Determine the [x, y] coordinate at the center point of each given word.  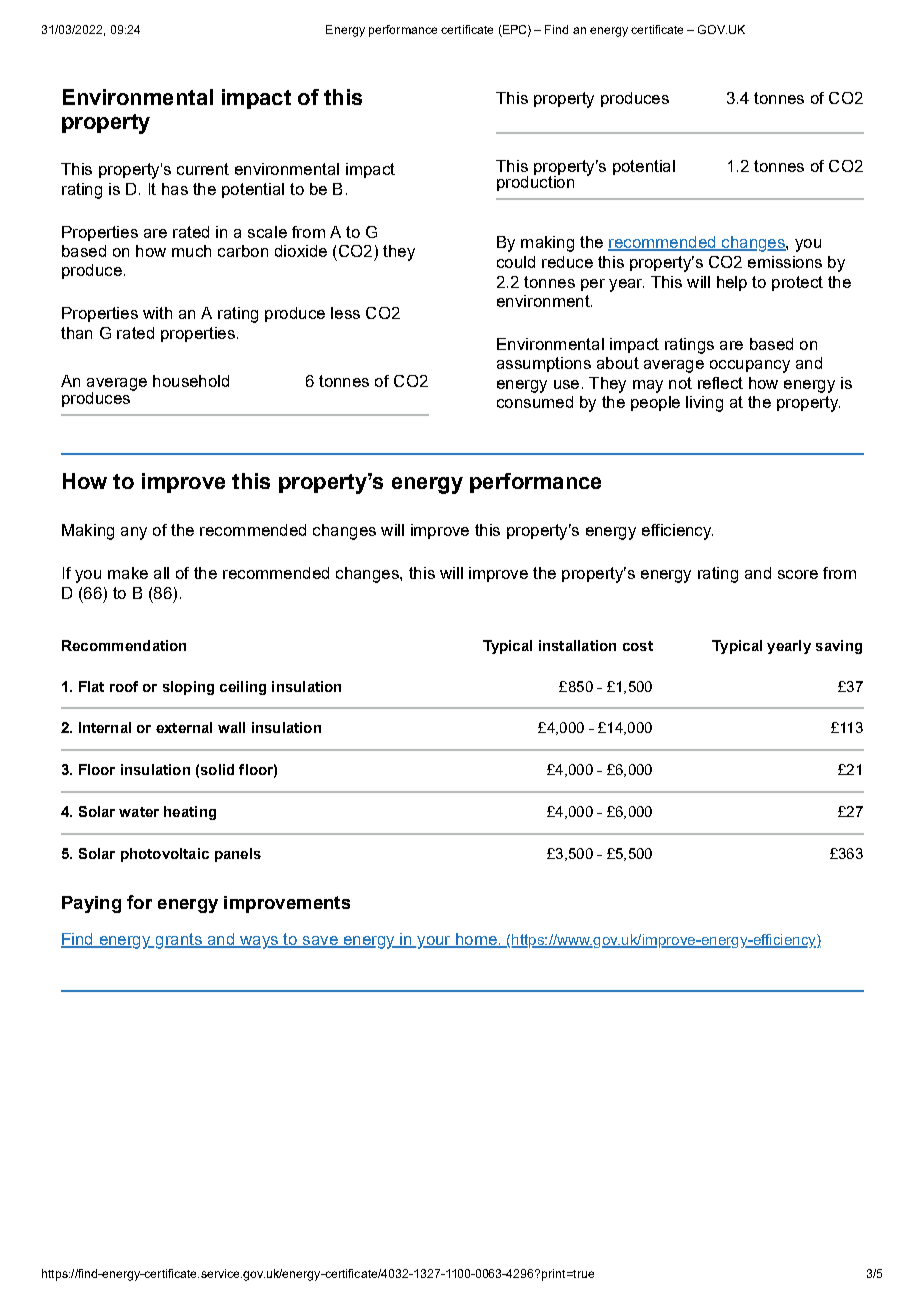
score [798, 574]
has [175, 189]
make [128, 573]
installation [577, 645]
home [476, 940]
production [535, 182]
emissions [785, 262]
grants [178, 941]
